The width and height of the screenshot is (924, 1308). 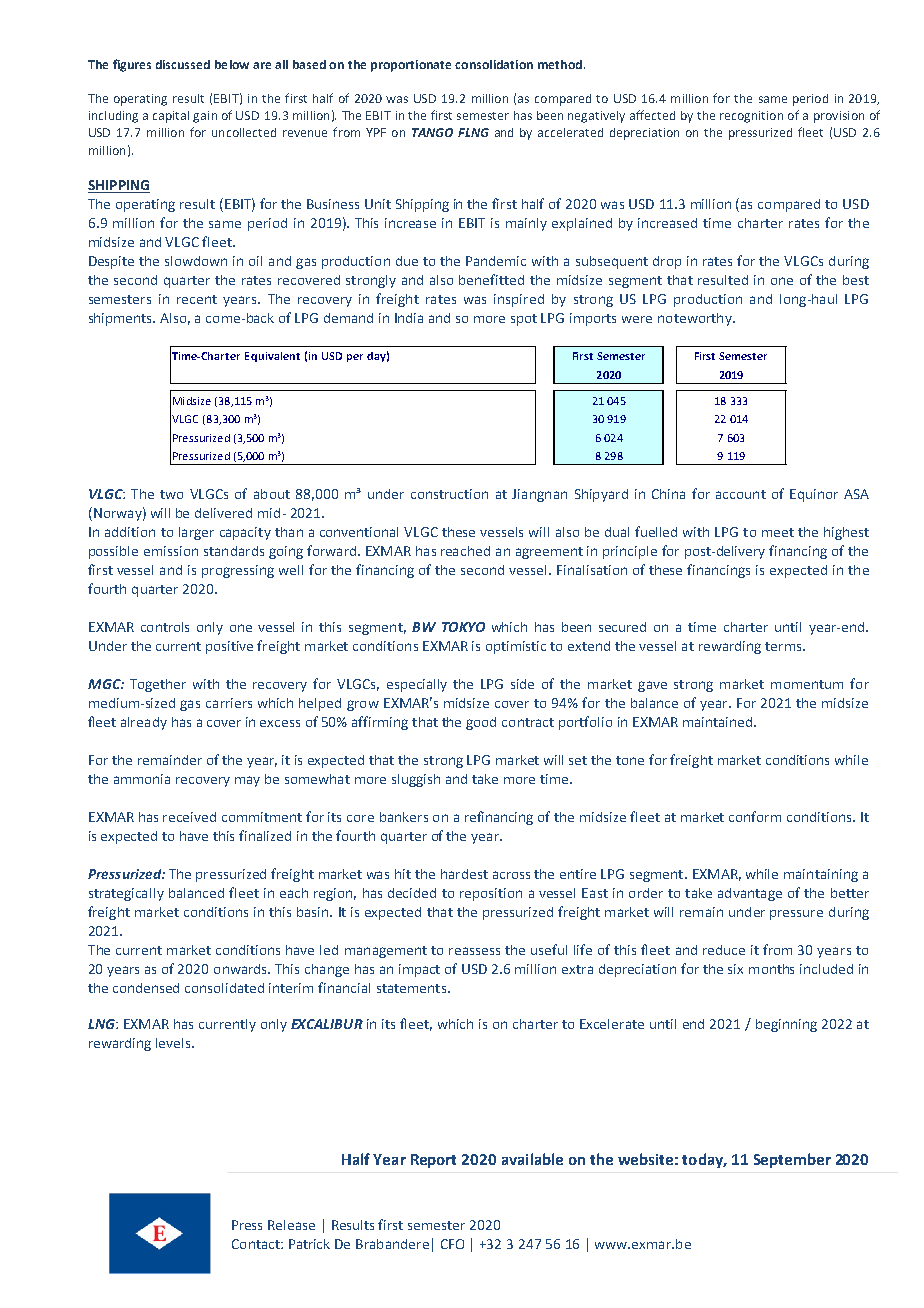 What do you see at coordinates (741, 494) in the screenshot?
I see `account` at bounding box center [741, 494].
